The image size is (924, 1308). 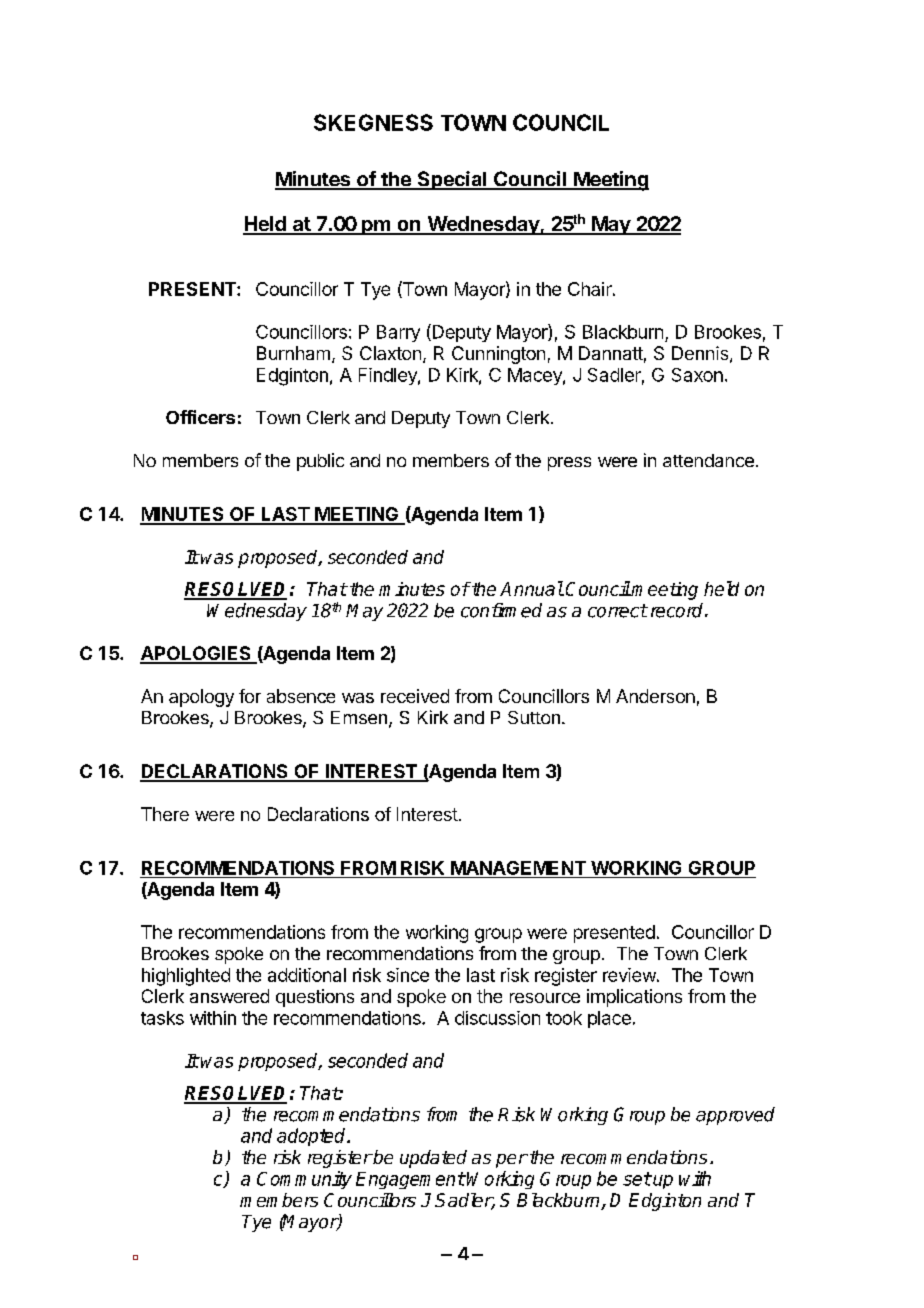 I want to click on updated, so click(x=433, y=1159).
